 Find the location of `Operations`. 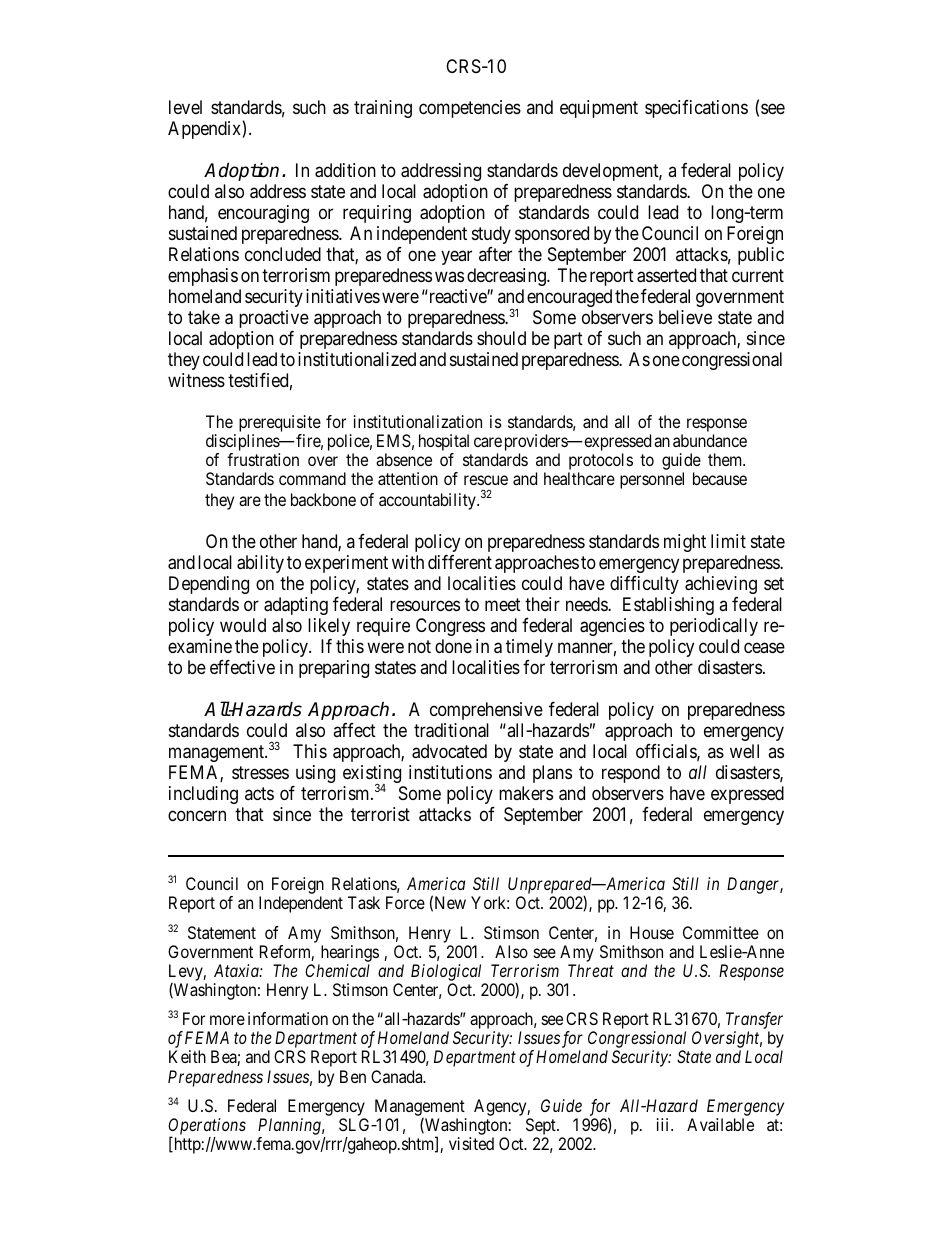

Operations is located at coordinates (207, 1127).
